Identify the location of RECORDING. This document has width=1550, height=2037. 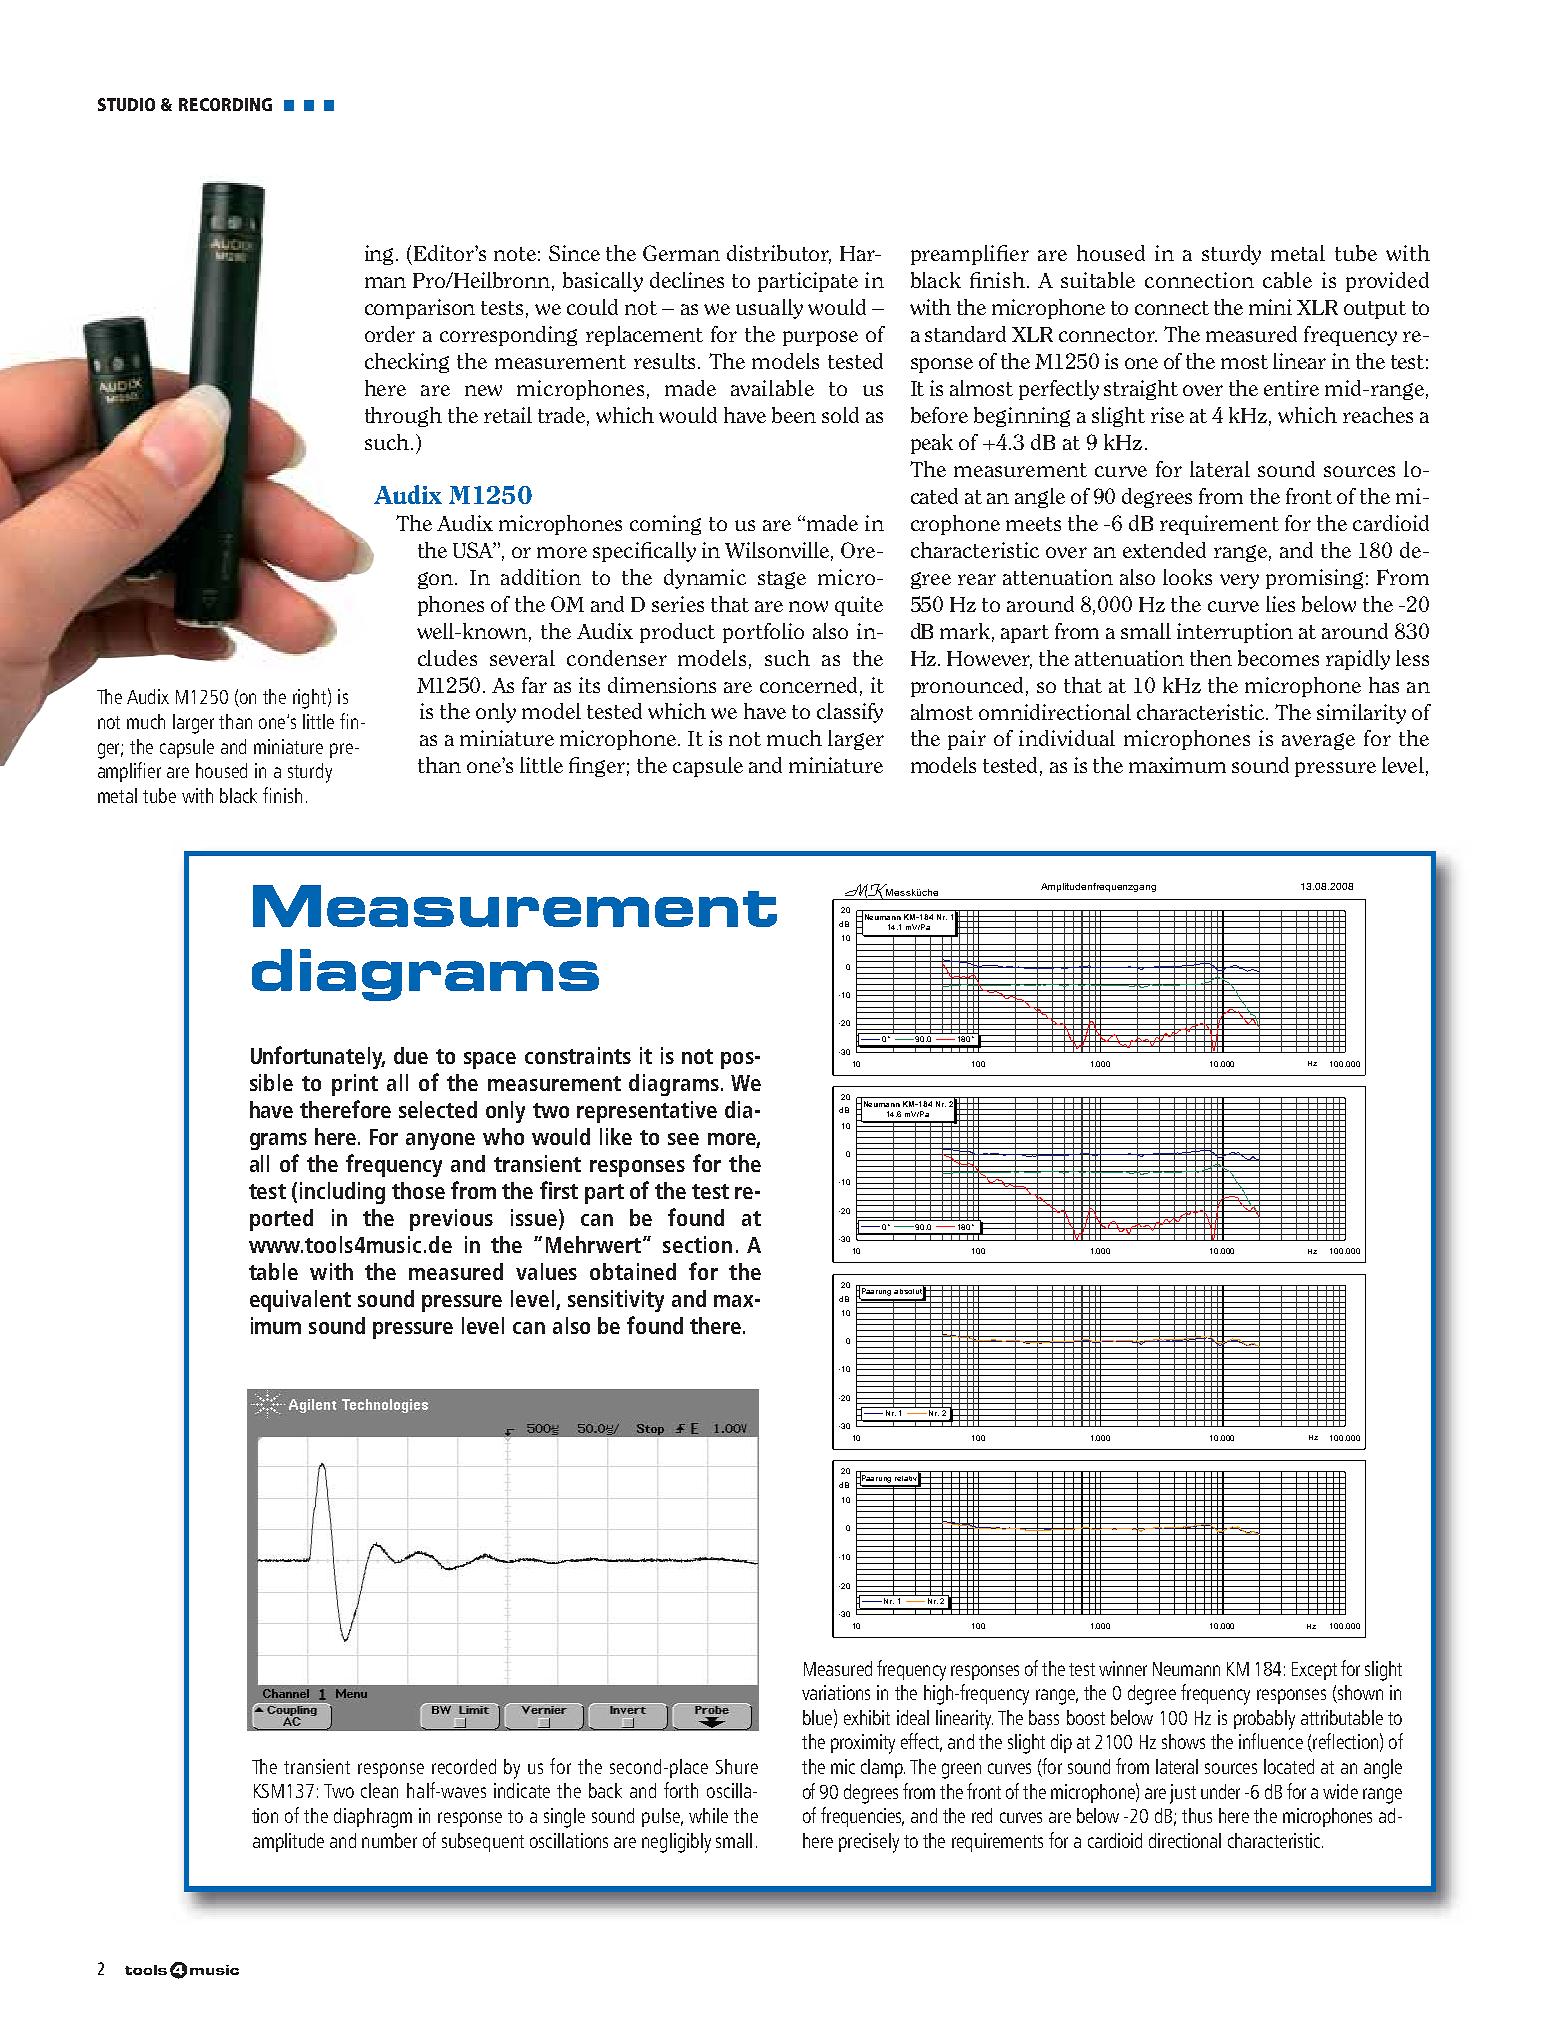
(225, 104).
